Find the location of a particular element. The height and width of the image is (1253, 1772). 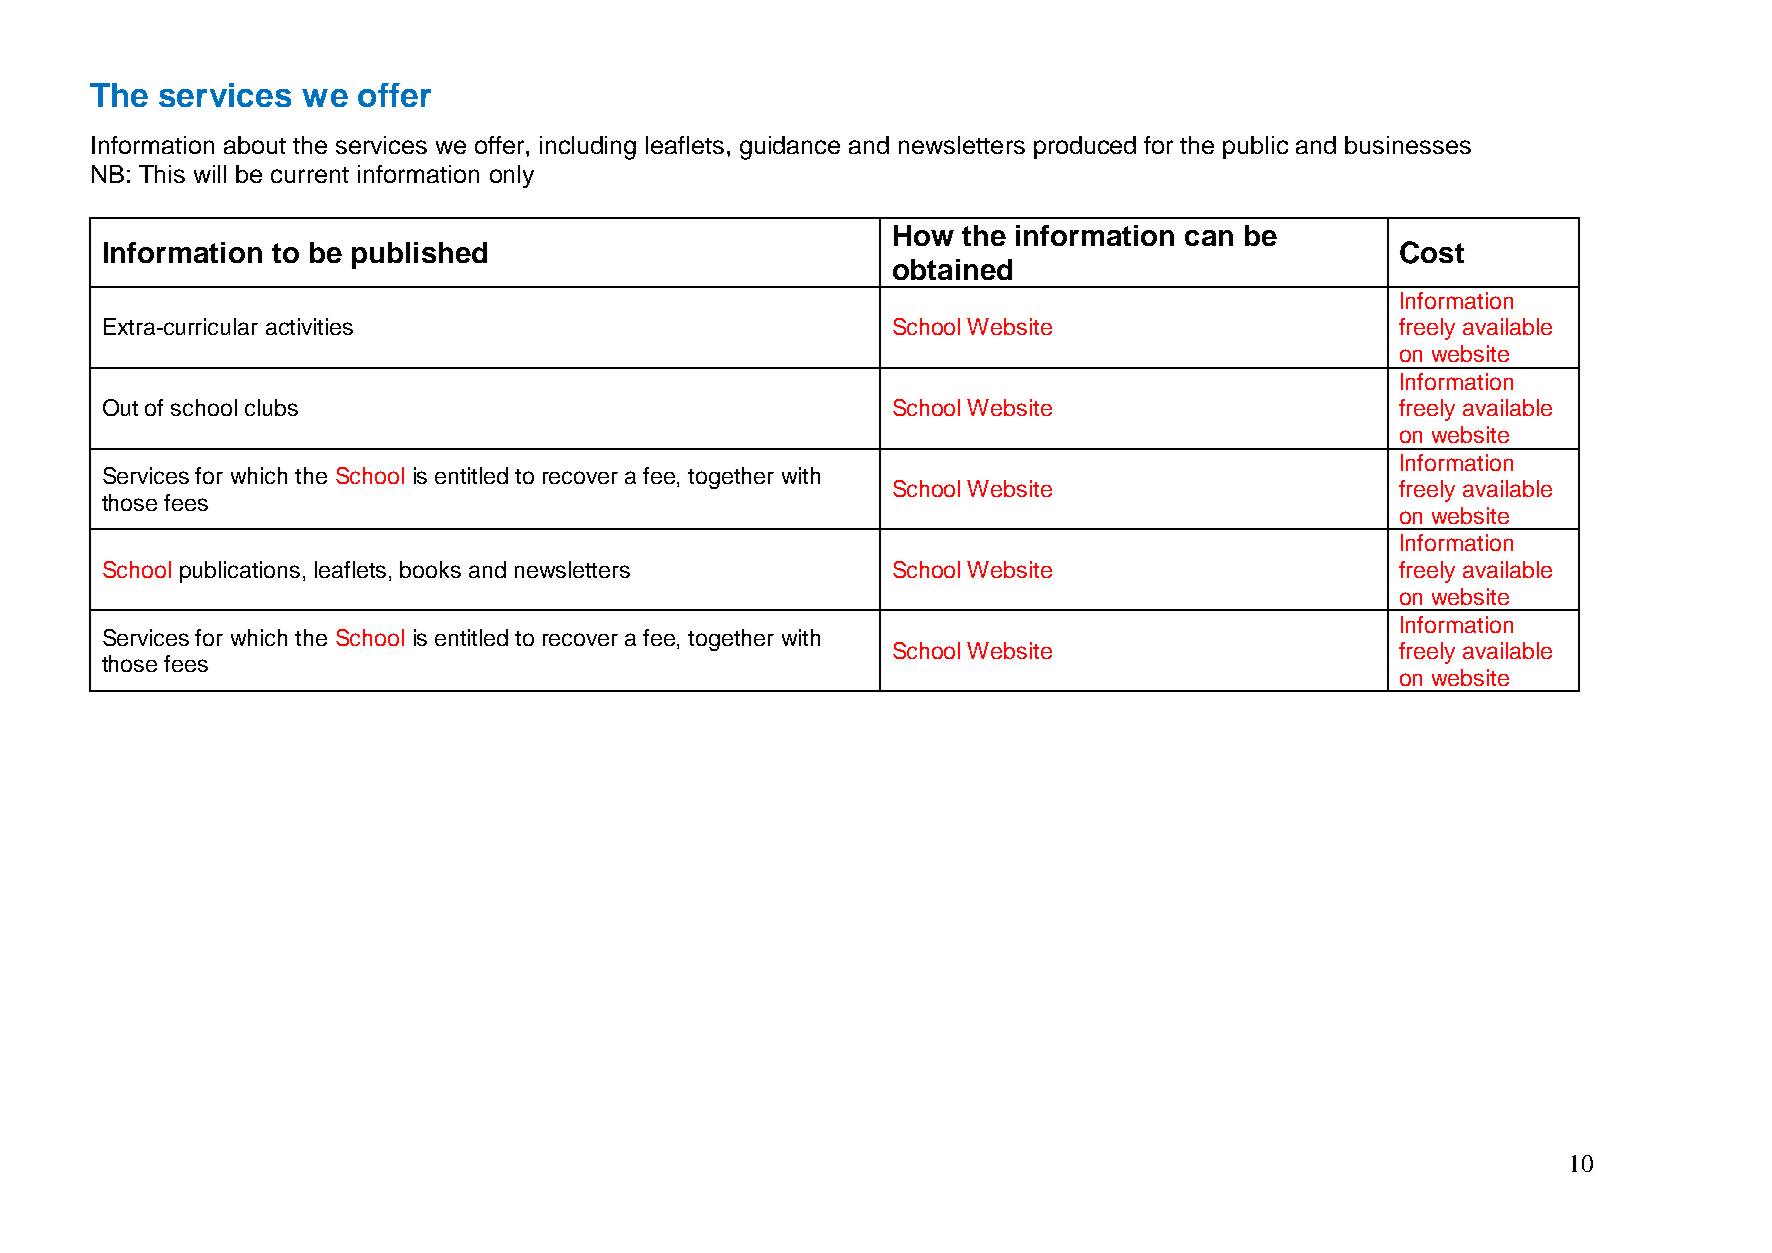

about is located at coordinates (255, 145).
